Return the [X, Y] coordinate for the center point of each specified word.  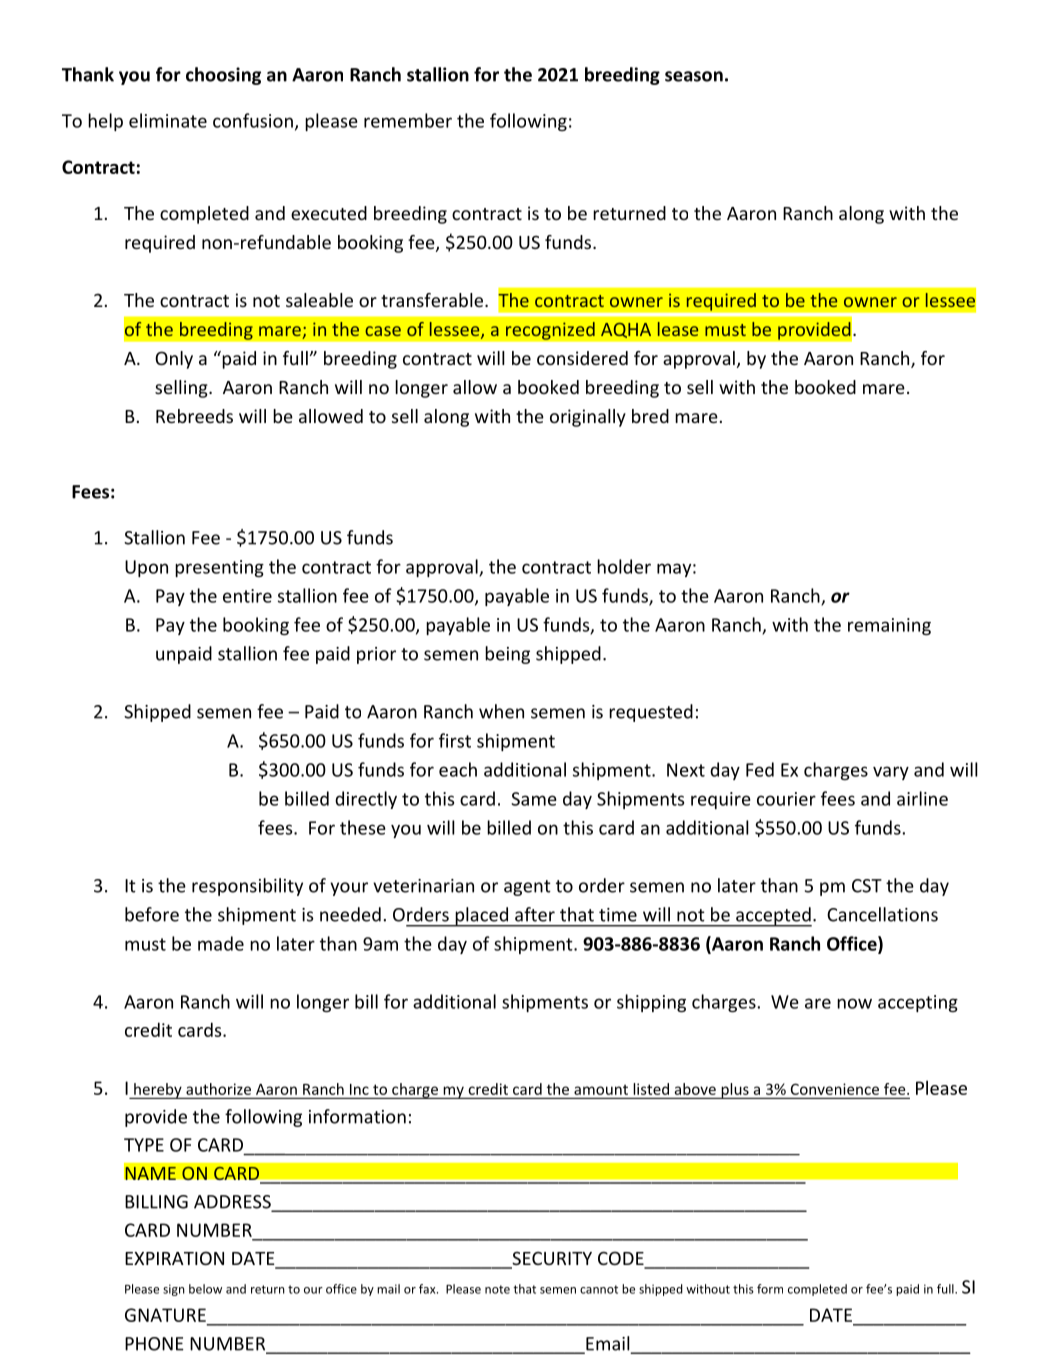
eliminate [168, 120]
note [497, 1289]
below [205, 1289]
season [694, 76]
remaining [889, 626]
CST [867, 886]
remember [408, 120]
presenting [219, 568]
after [535, 914]
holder [624, 566]
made [221, 943]
